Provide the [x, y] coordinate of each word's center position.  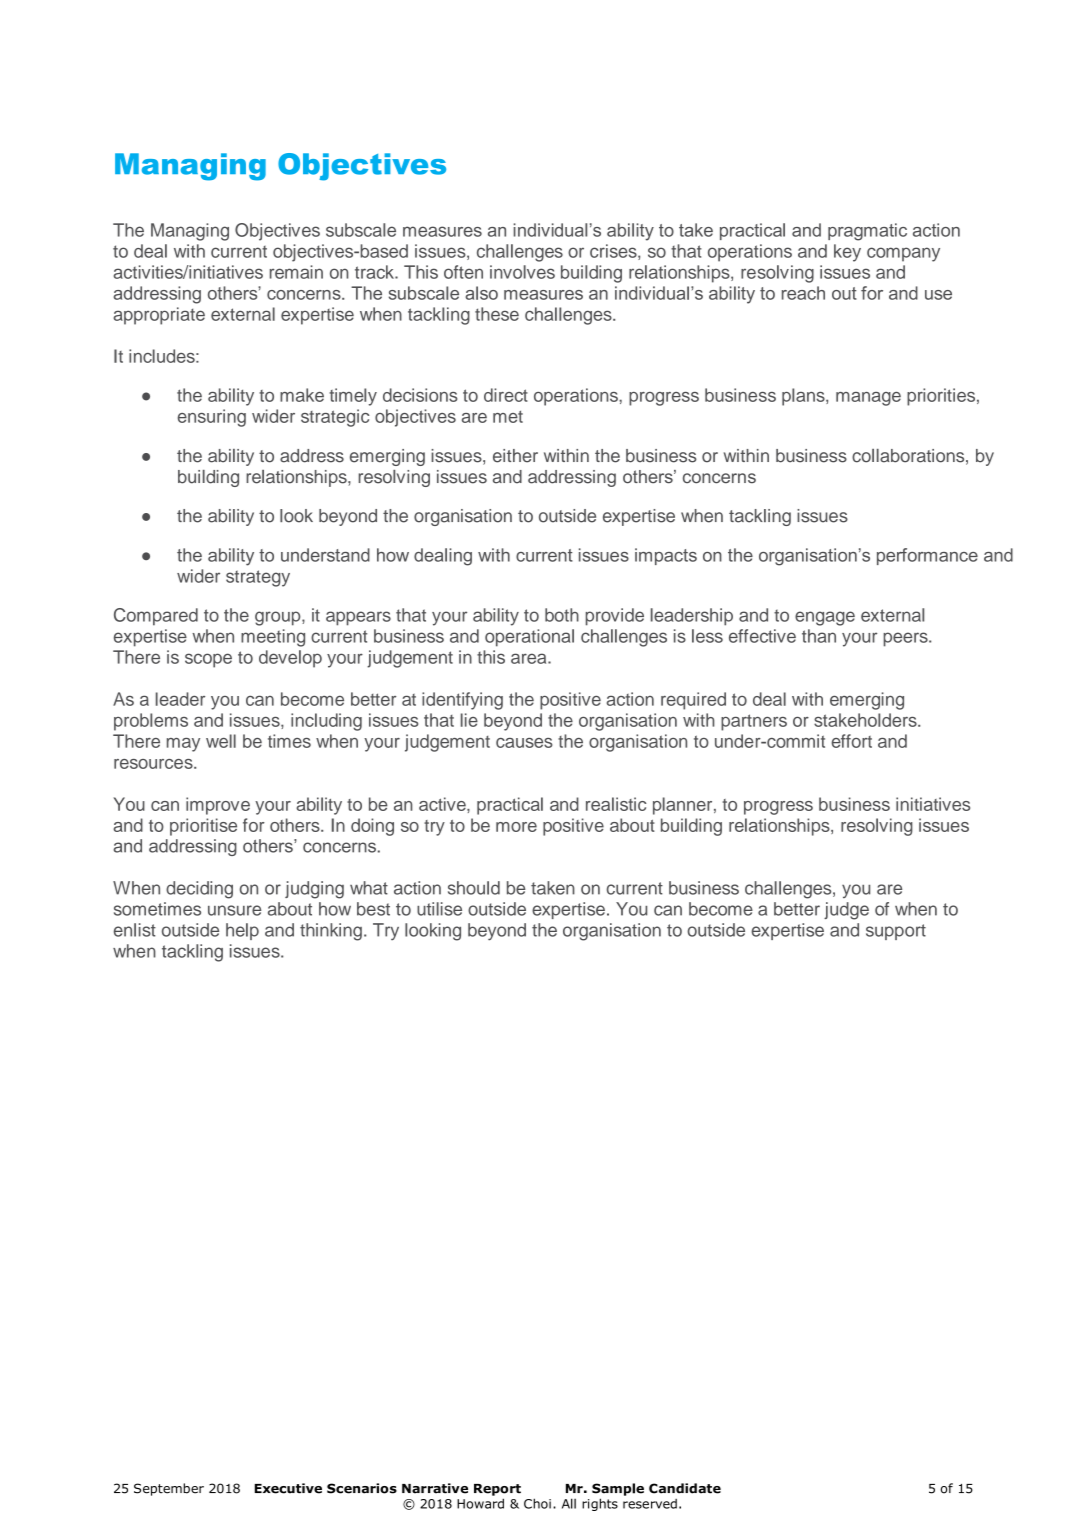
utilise [439, 909]
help [242, 931]
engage [825, 618]
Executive [288, 1488]
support [896, 932]
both [562, 615]
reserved [650, 1504]
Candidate [685, 1488]
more [516, 827]
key [847, 253]
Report [497, 1490]
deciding [199, 890]
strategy [258, 578]
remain [296, 272]
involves [522, 272]
